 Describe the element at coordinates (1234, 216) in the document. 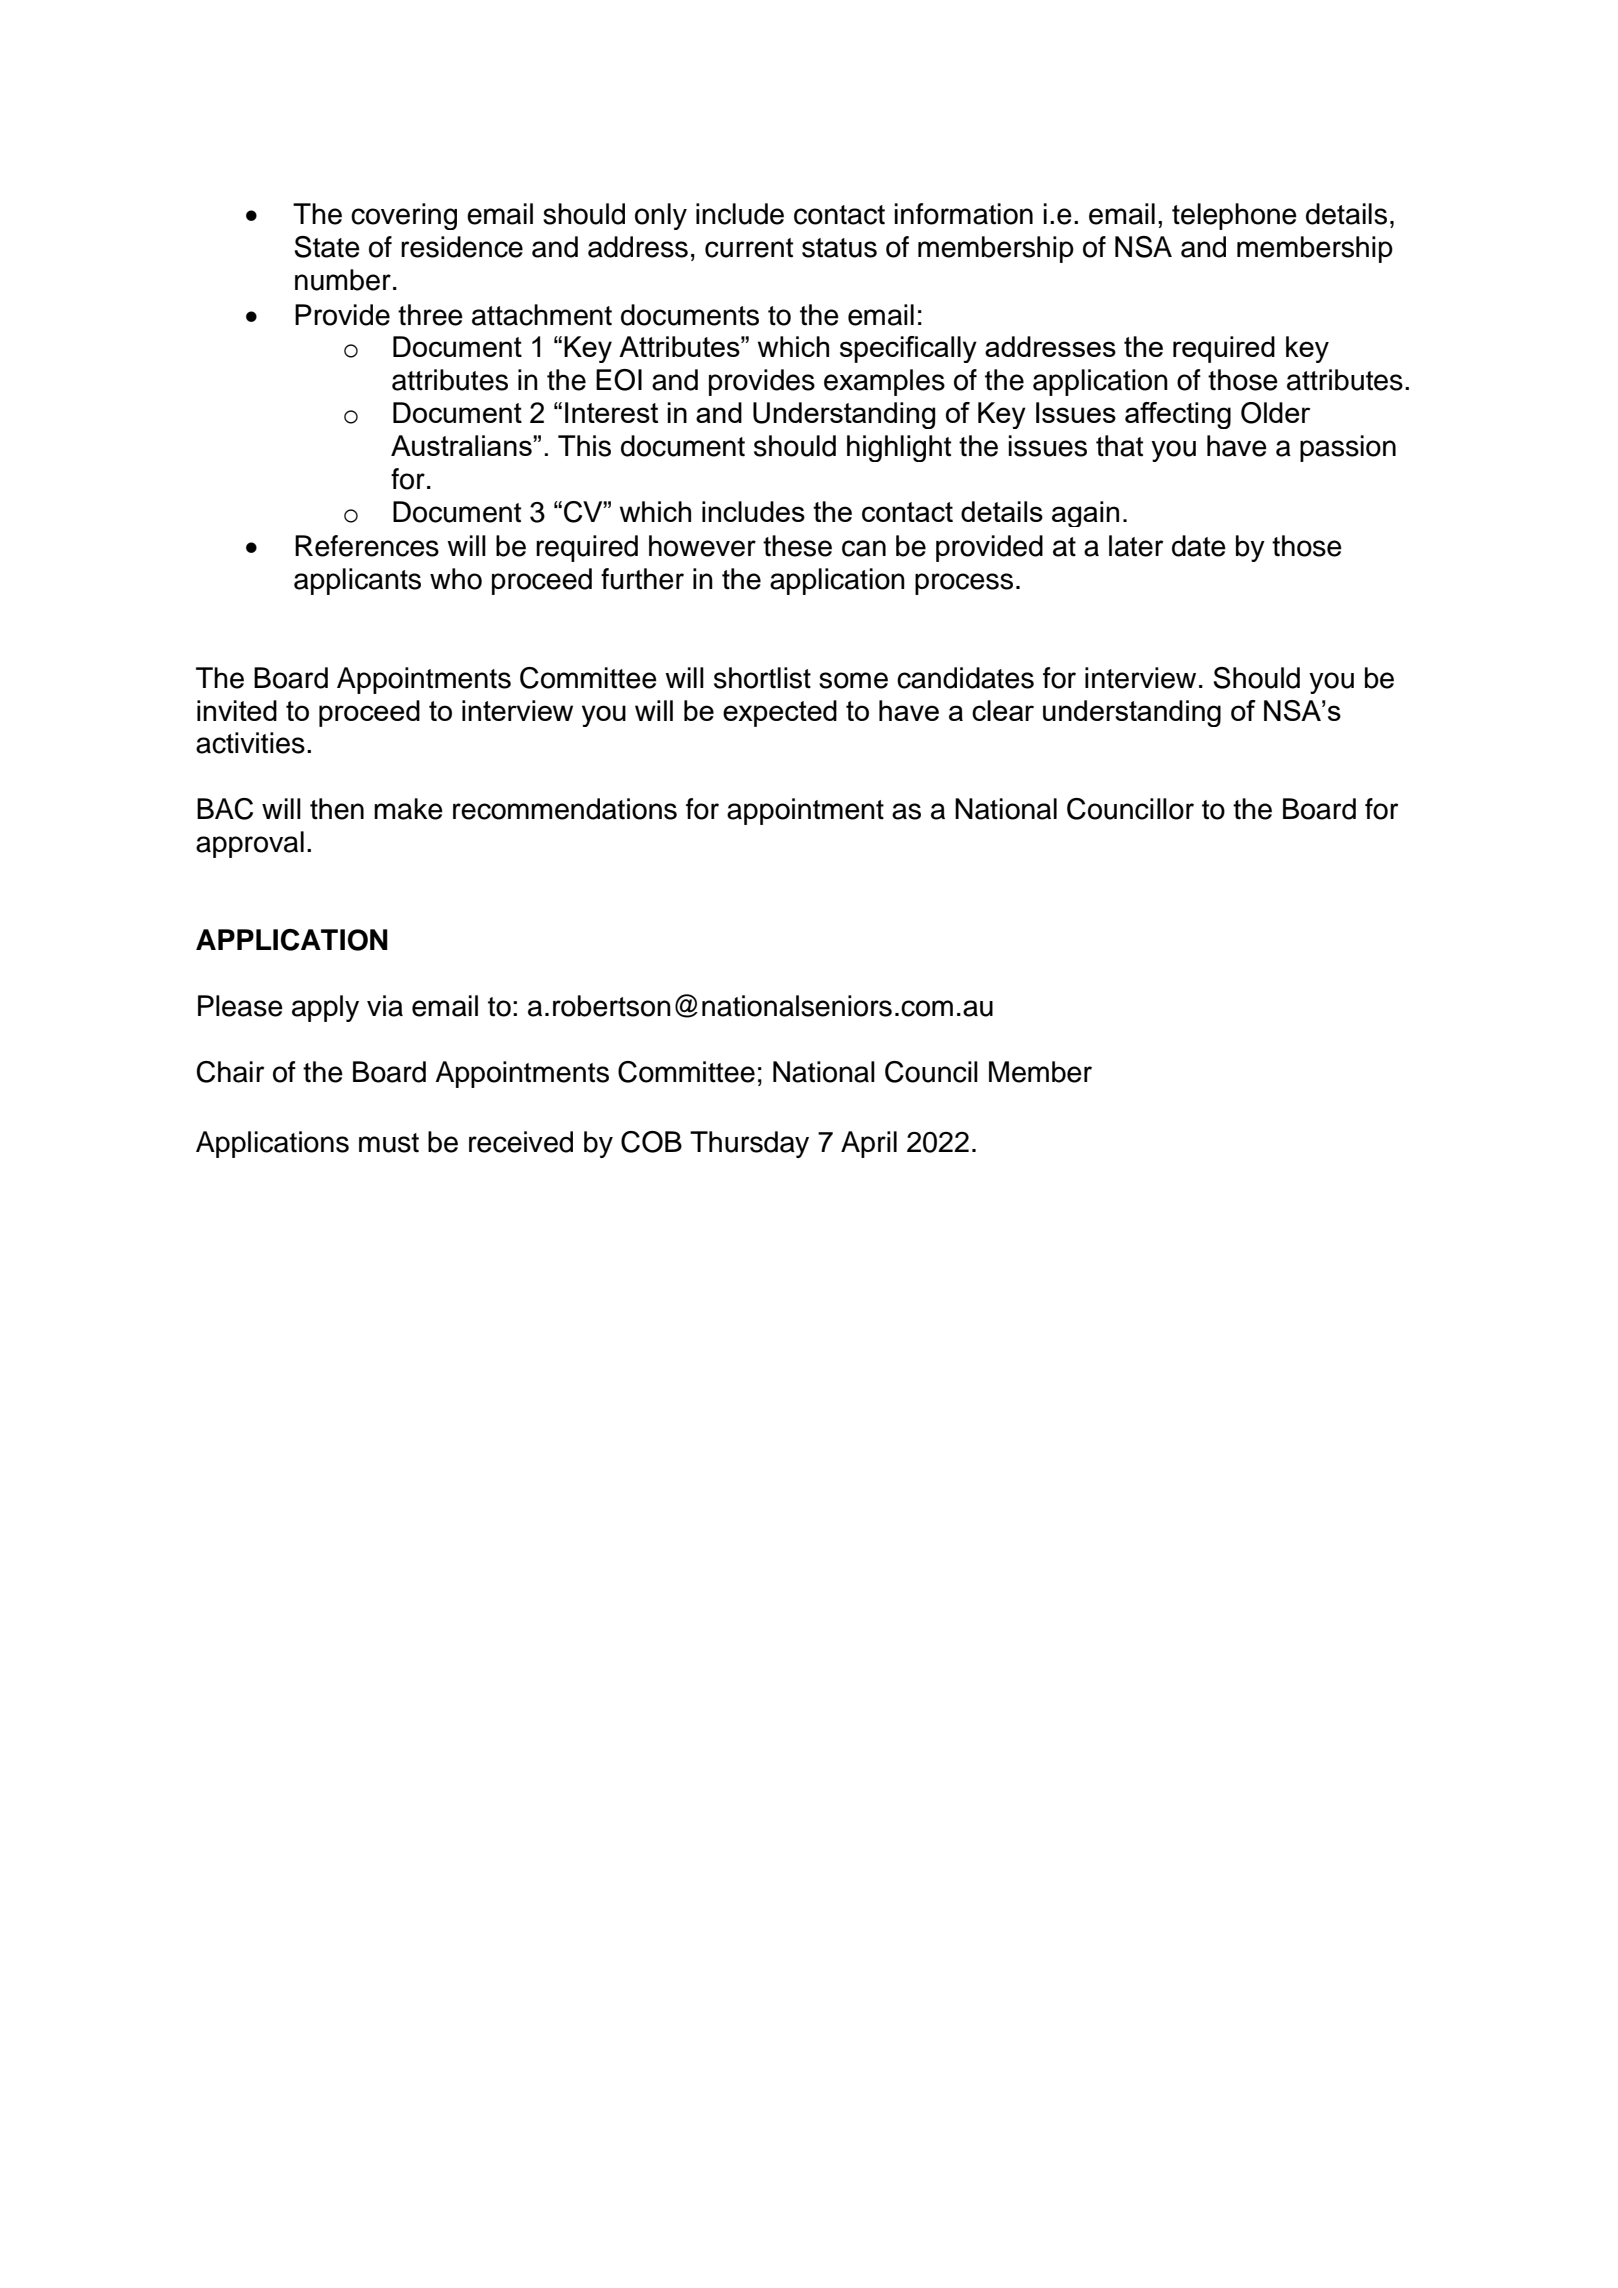

I see `telephone` at that location.
